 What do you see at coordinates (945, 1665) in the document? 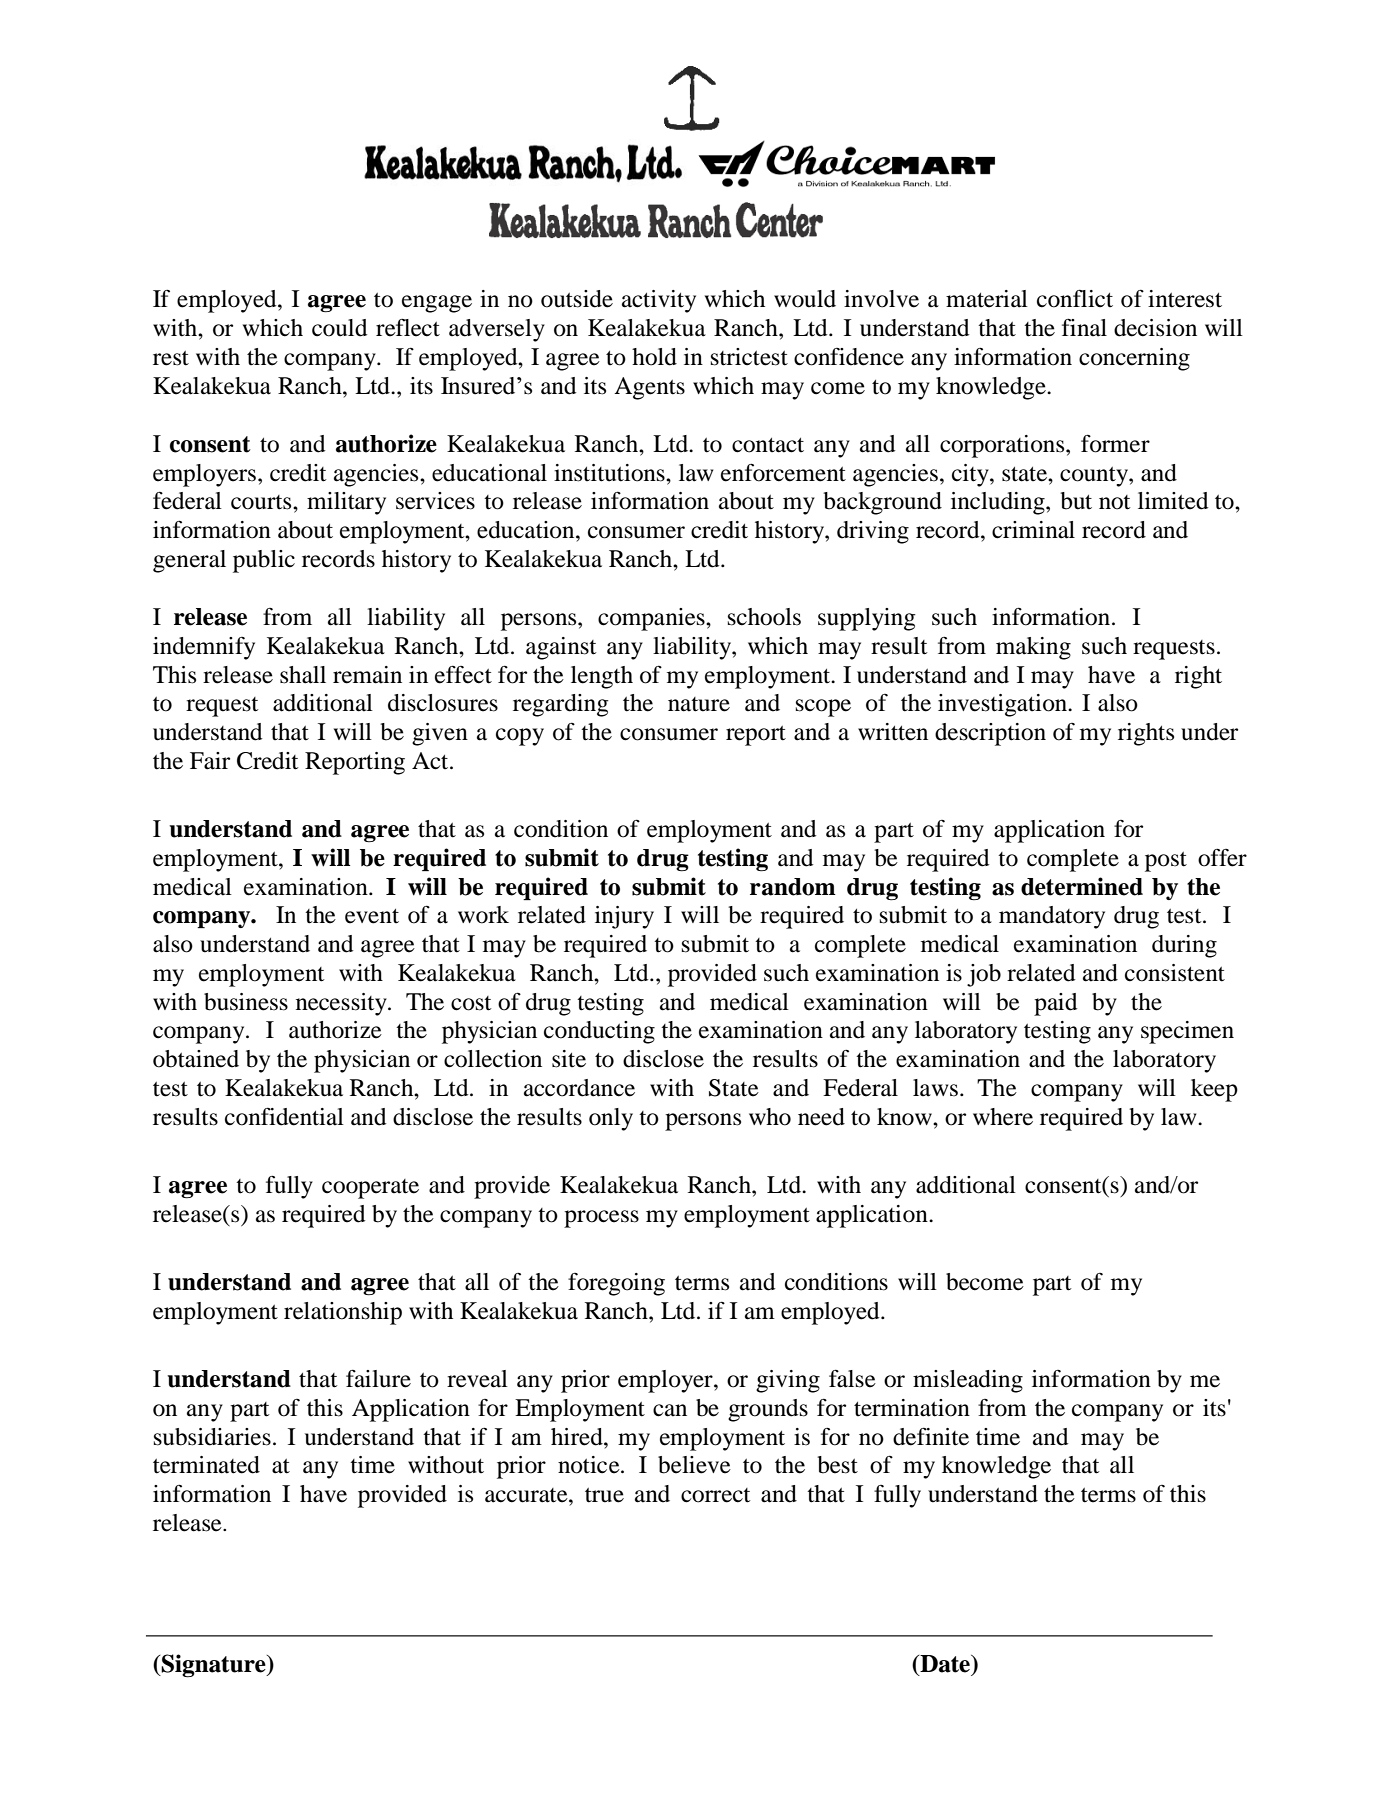
I see `Date` at bounding box center [945, 1665].
